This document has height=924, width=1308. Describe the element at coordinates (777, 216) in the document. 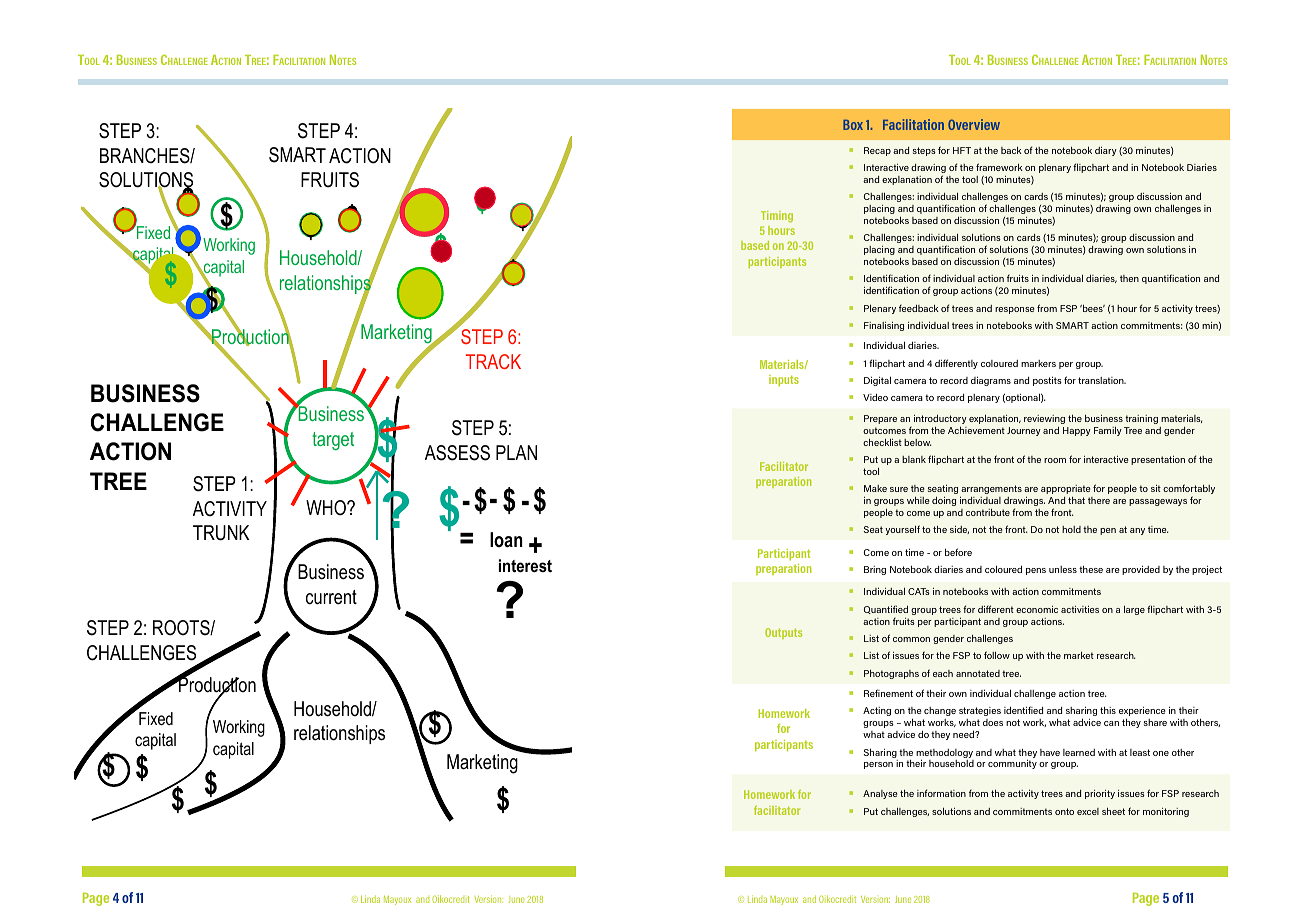

I see `Timing` at that location.
